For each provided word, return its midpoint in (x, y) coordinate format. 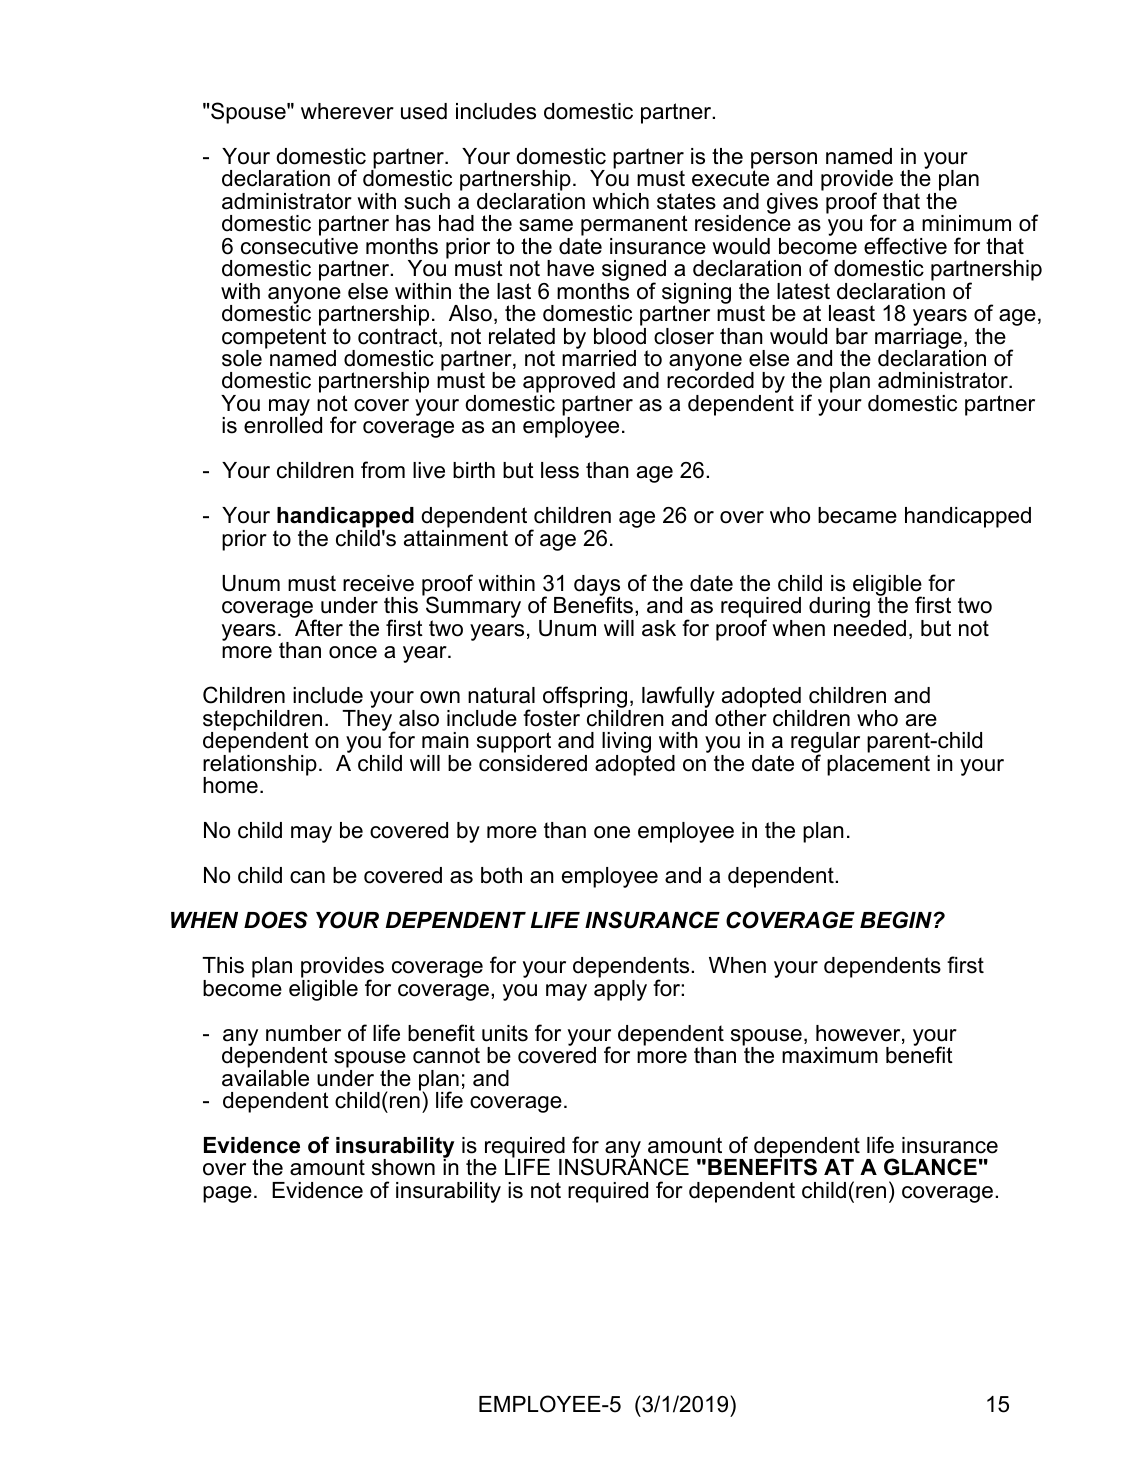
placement (878, 765)
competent (274, 339)
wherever (347, 111)
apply (620, 990)
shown (403, 1167)
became (857, 515)
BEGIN (897, 920)
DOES (276, 920)
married (599, 357)
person (784, 161)
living (626, 744)
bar (852, 336)
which (620, 201)
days (597, 587)
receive (378, 583)
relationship (260, 766)
